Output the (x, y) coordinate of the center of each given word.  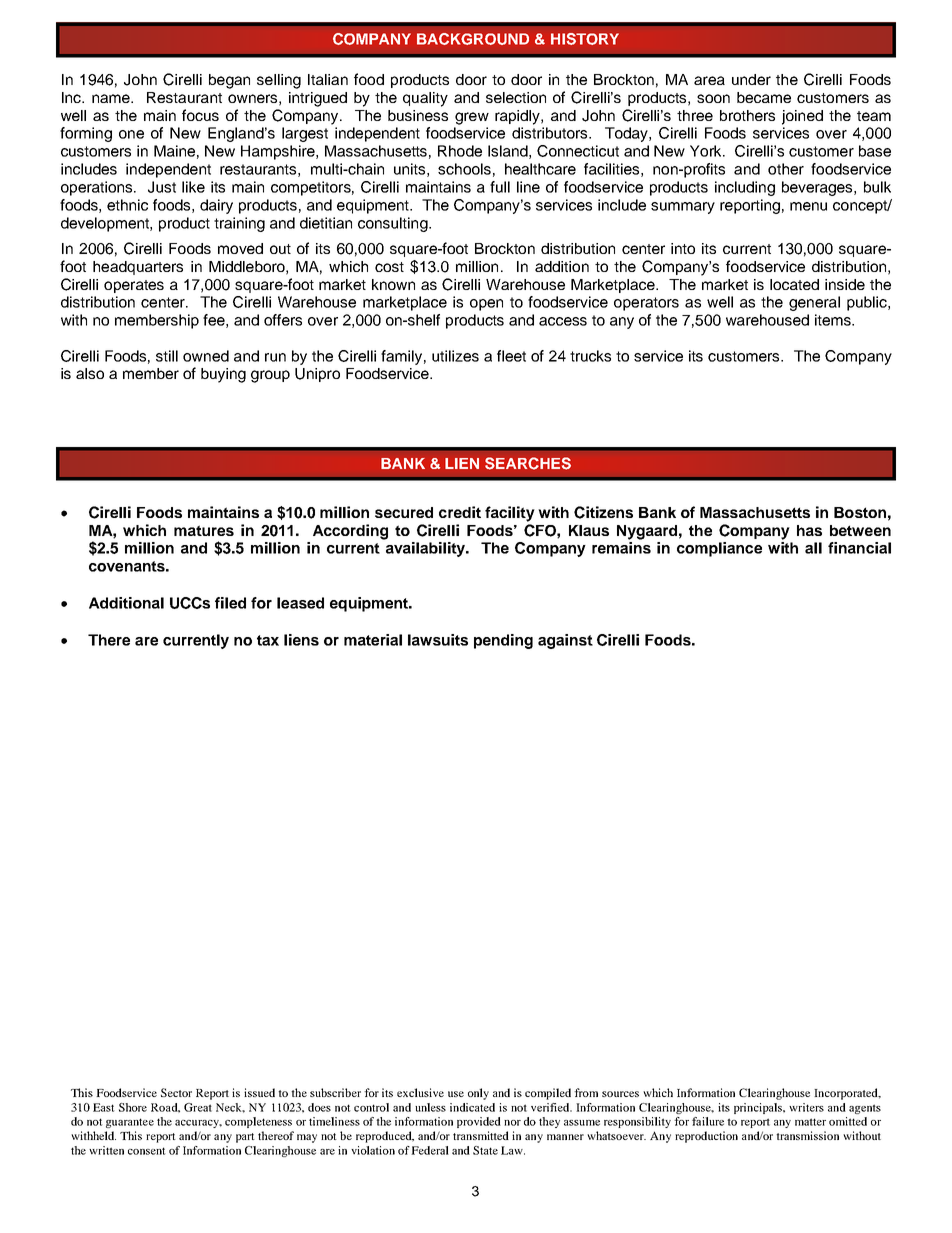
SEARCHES (528, 463)
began (229, 81)
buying (223, 375)
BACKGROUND (473, 39)
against (565, 641)
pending (503, 641)
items (834, 320)
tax (268, 640)
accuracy (198, 1124)
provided (479, 1122)
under (751, 79)
